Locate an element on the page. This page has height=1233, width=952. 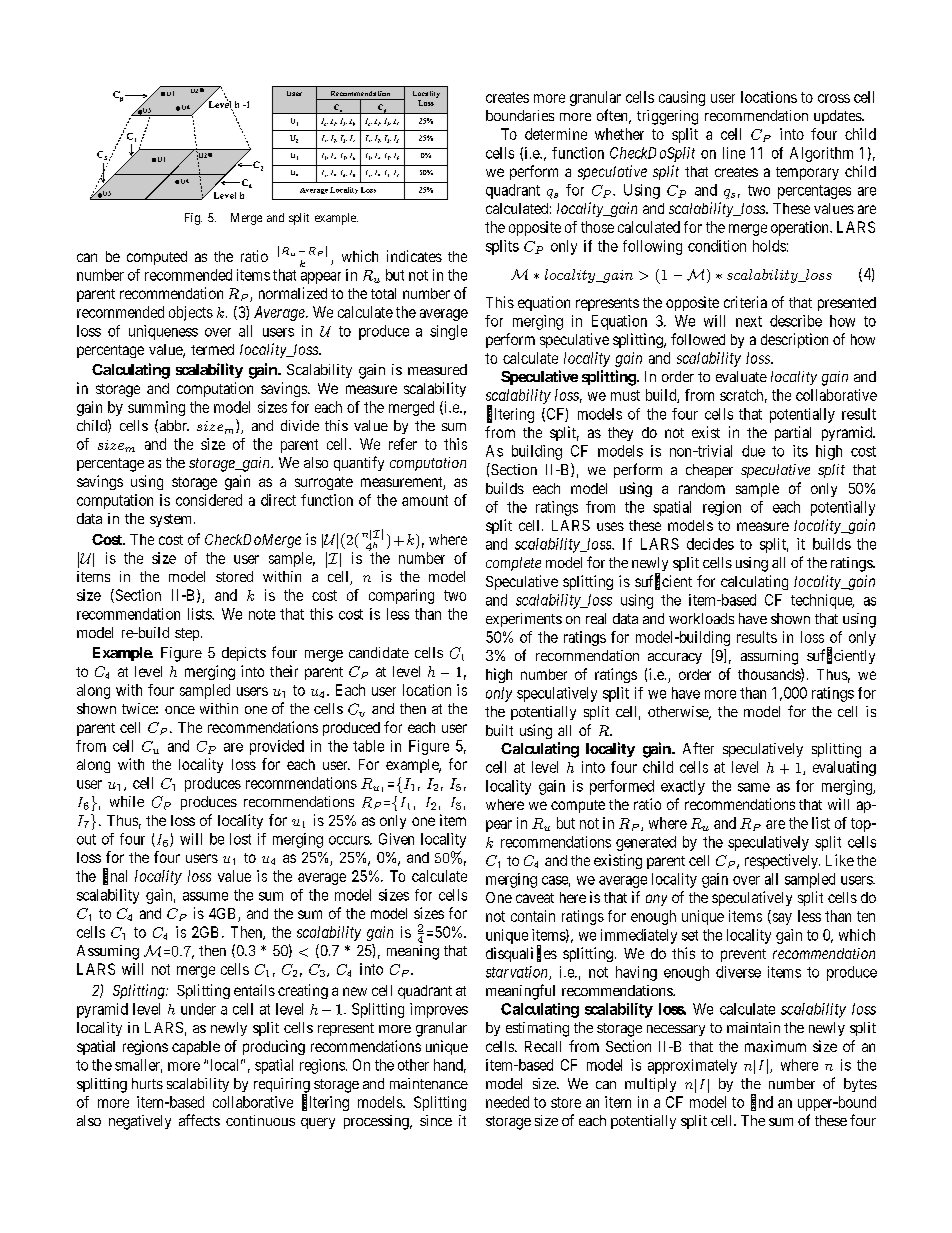
say is located at coordinates (781, 919).
